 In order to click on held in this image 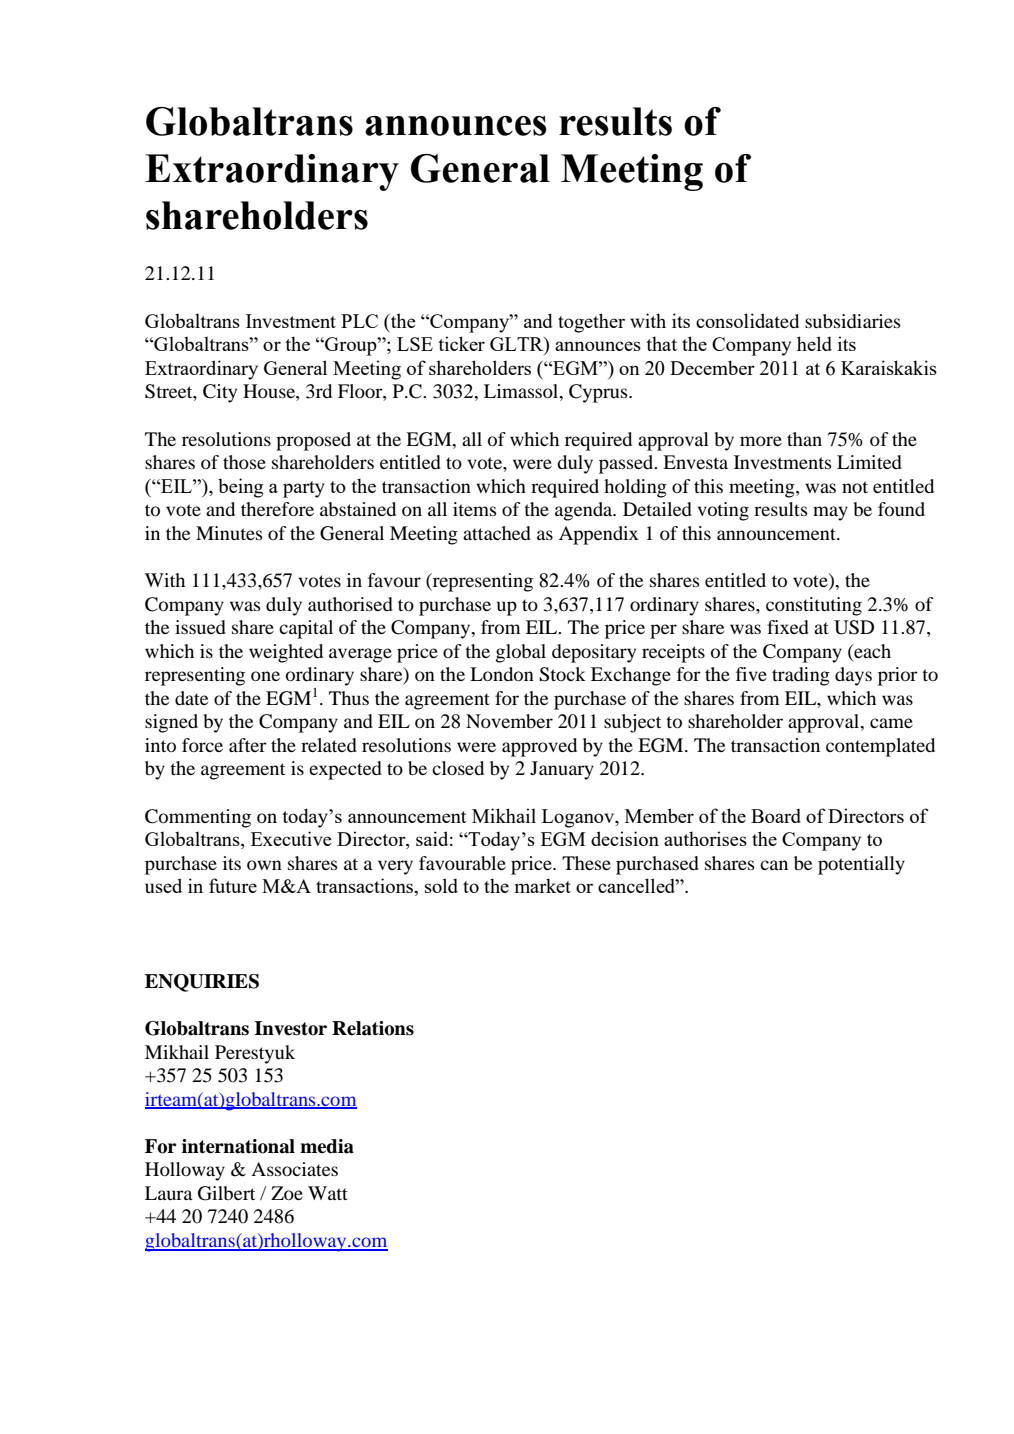, I will do `click(814, 343)`.
